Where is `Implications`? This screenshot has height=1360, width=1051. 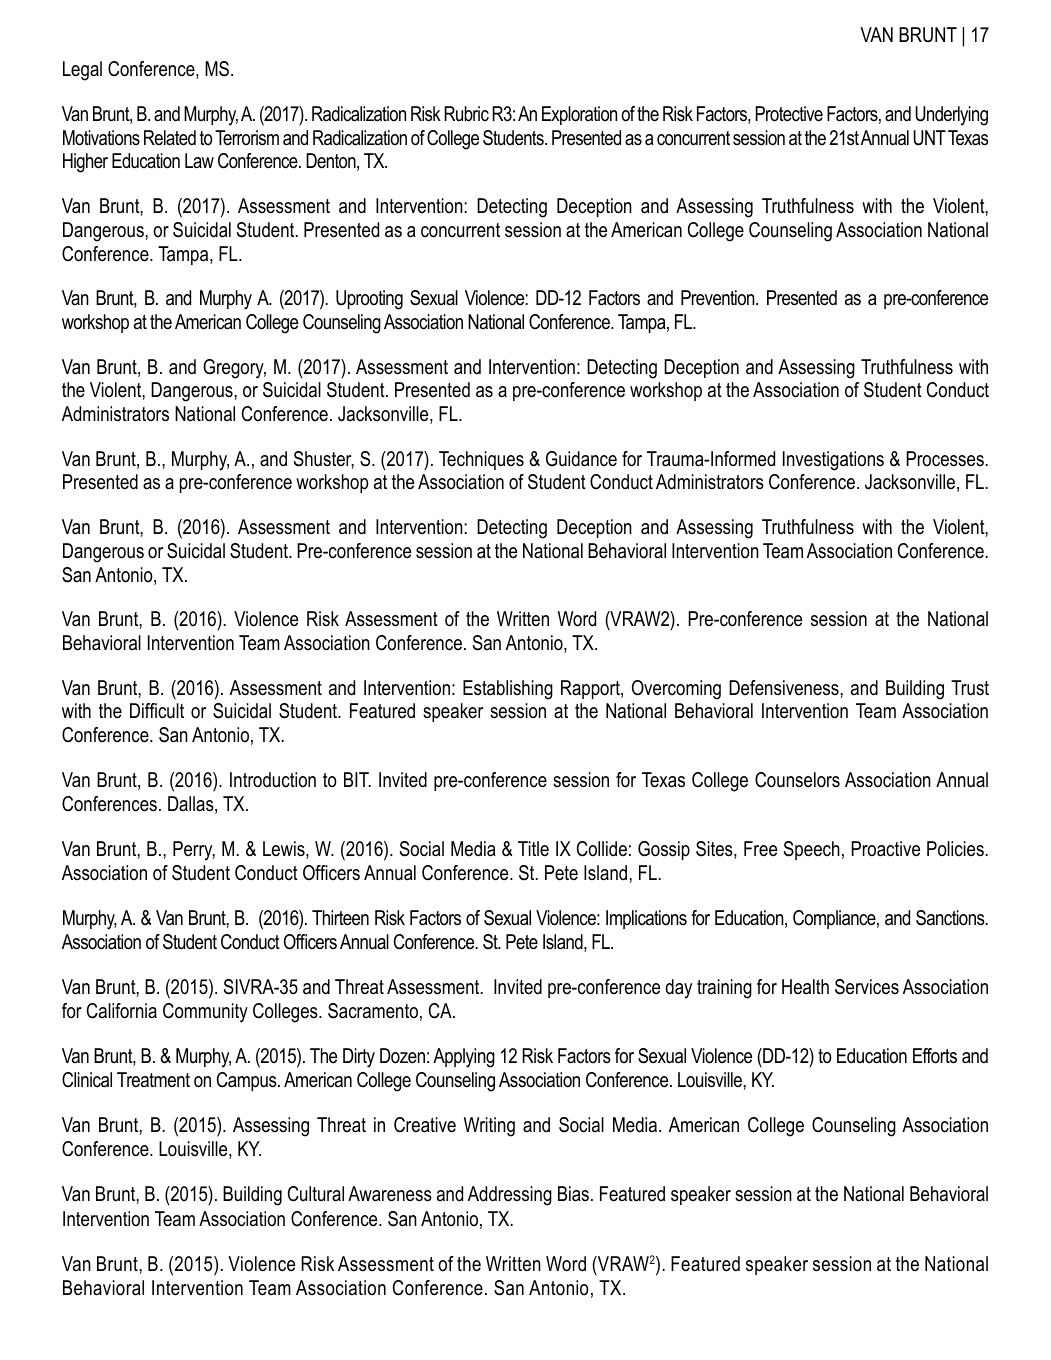 Implications is located at coordinates (646, 919).
